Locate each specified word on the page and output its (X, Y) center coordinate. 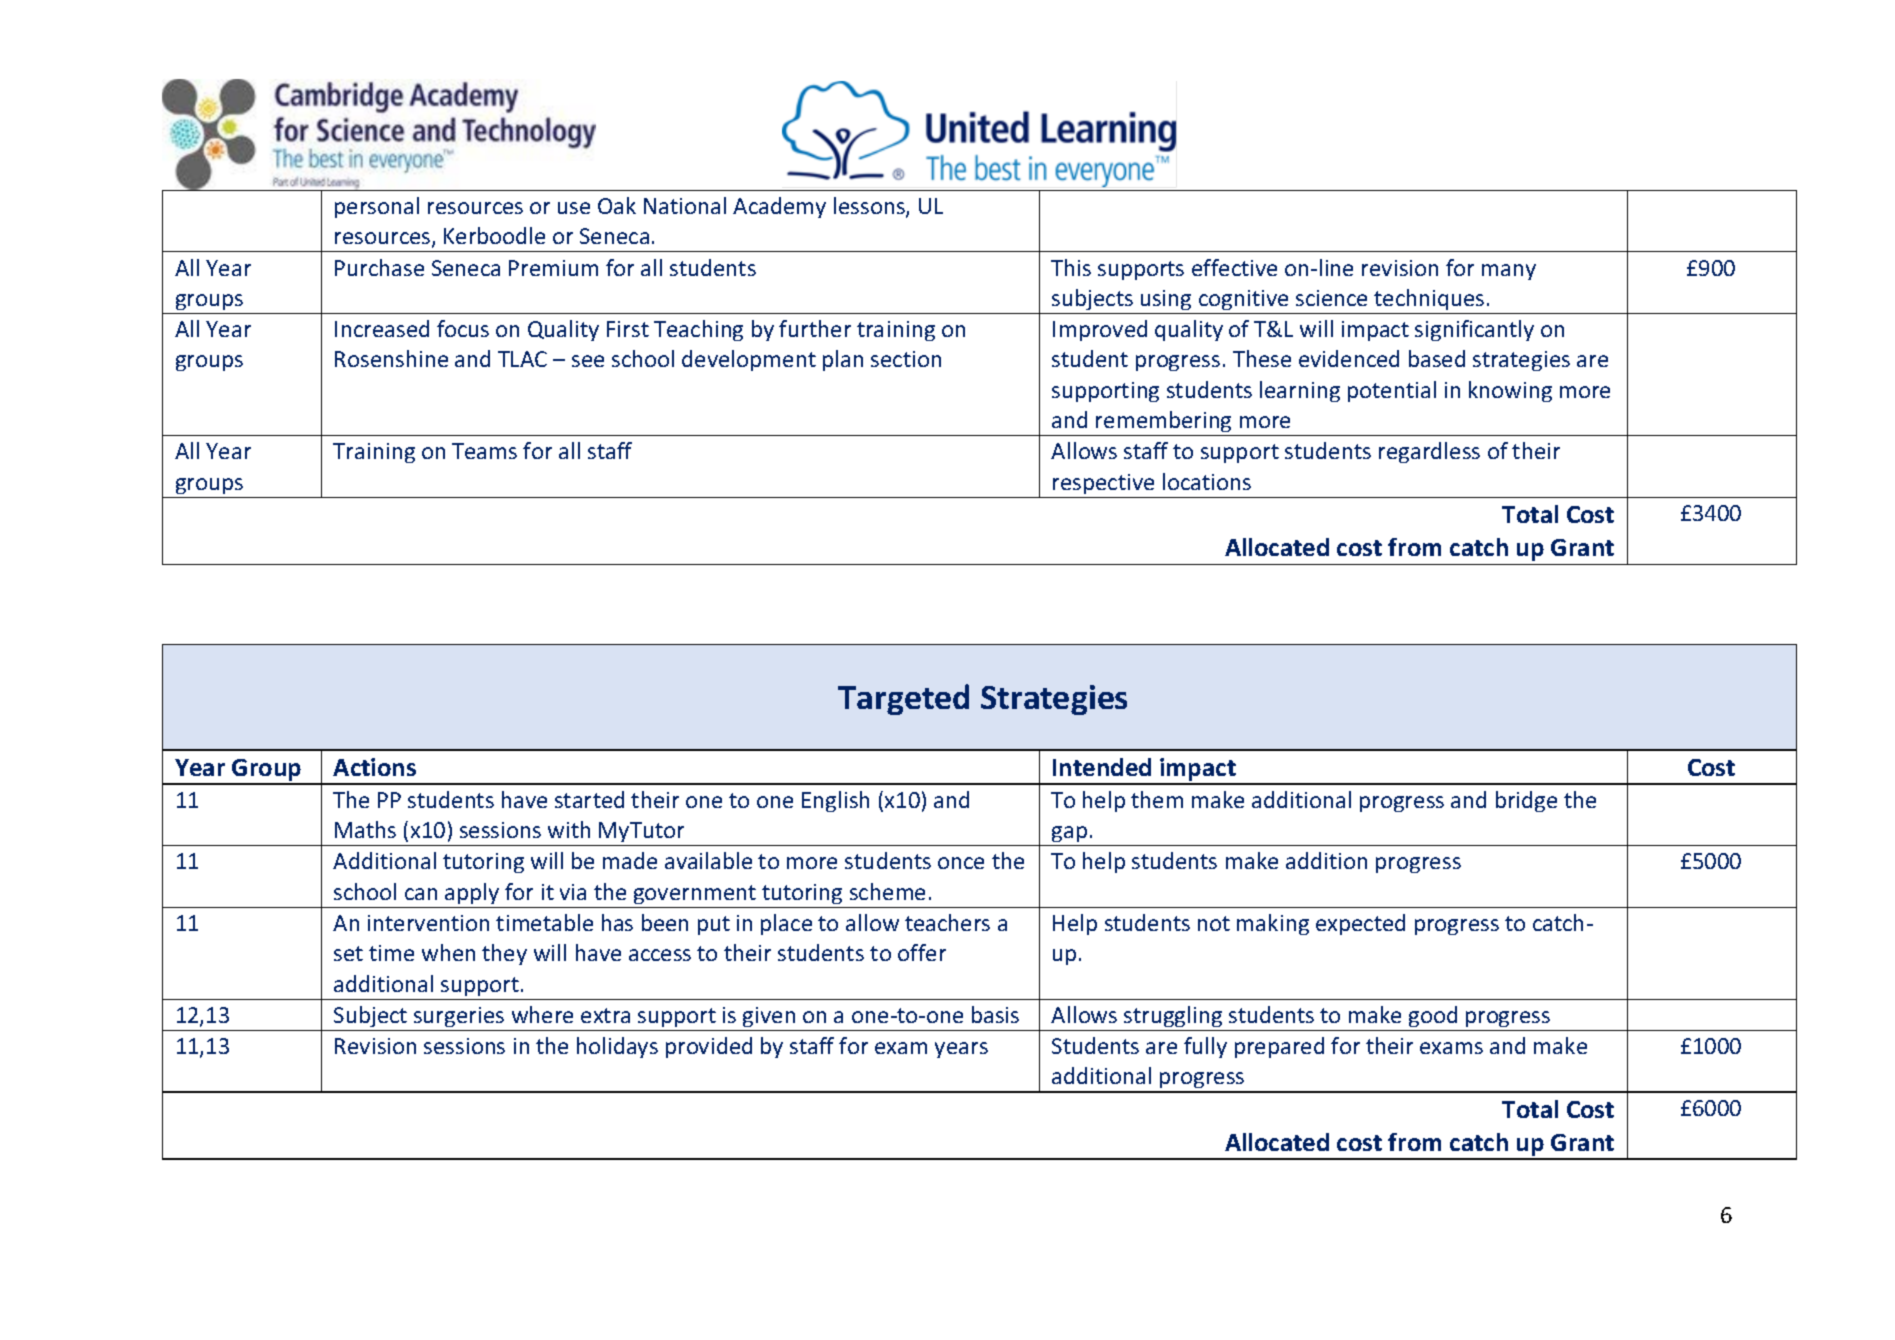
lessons (870, 207)
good (1433, 1016)
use (574, 208)
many (1509, 272)
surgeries (459, 1017)
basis (995, 1014)
